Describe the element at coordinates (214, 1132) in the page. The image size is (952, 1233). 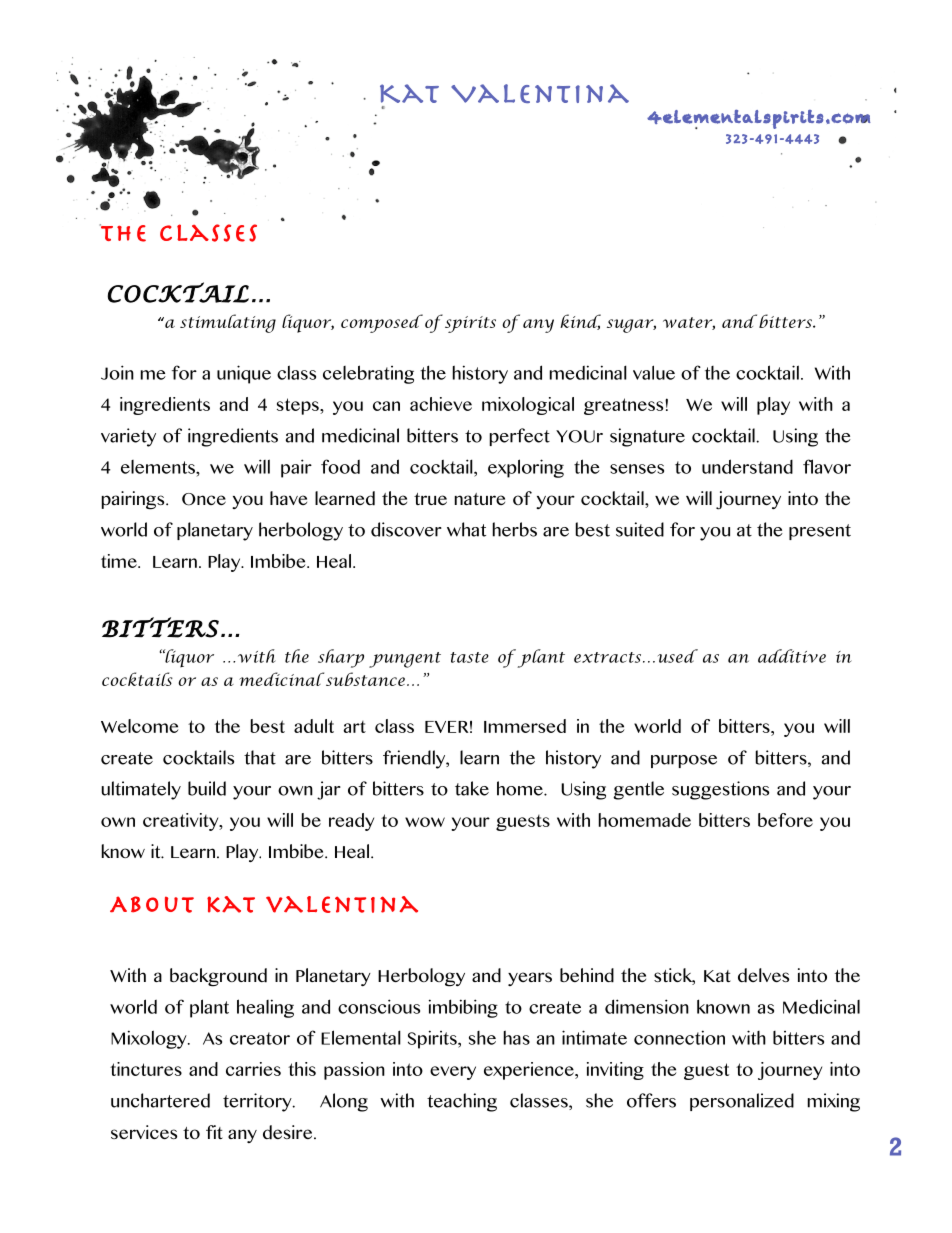
I see `fit` at that location.
